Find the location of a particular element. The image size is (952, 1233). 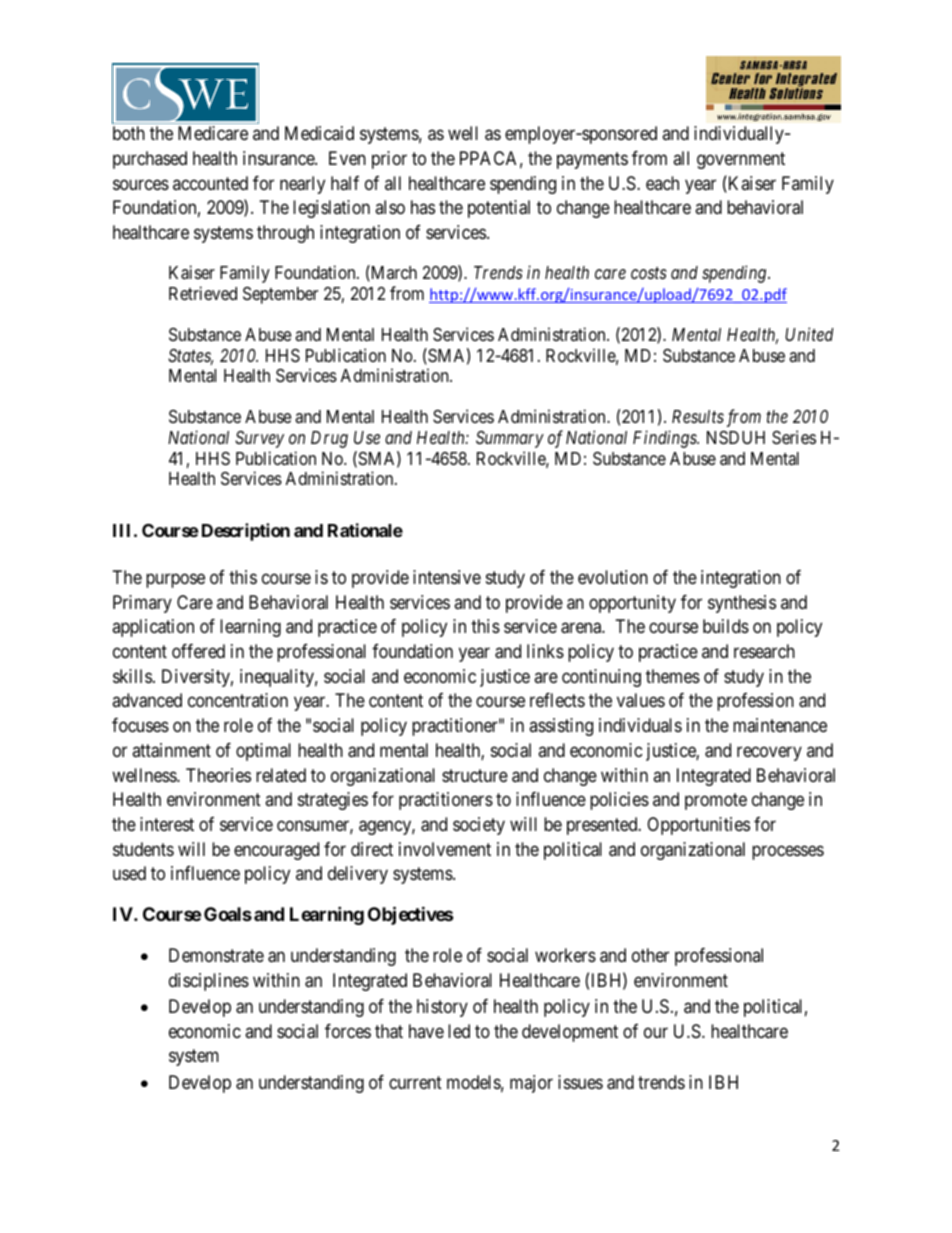

Results is located at coordinates (698, 416).
